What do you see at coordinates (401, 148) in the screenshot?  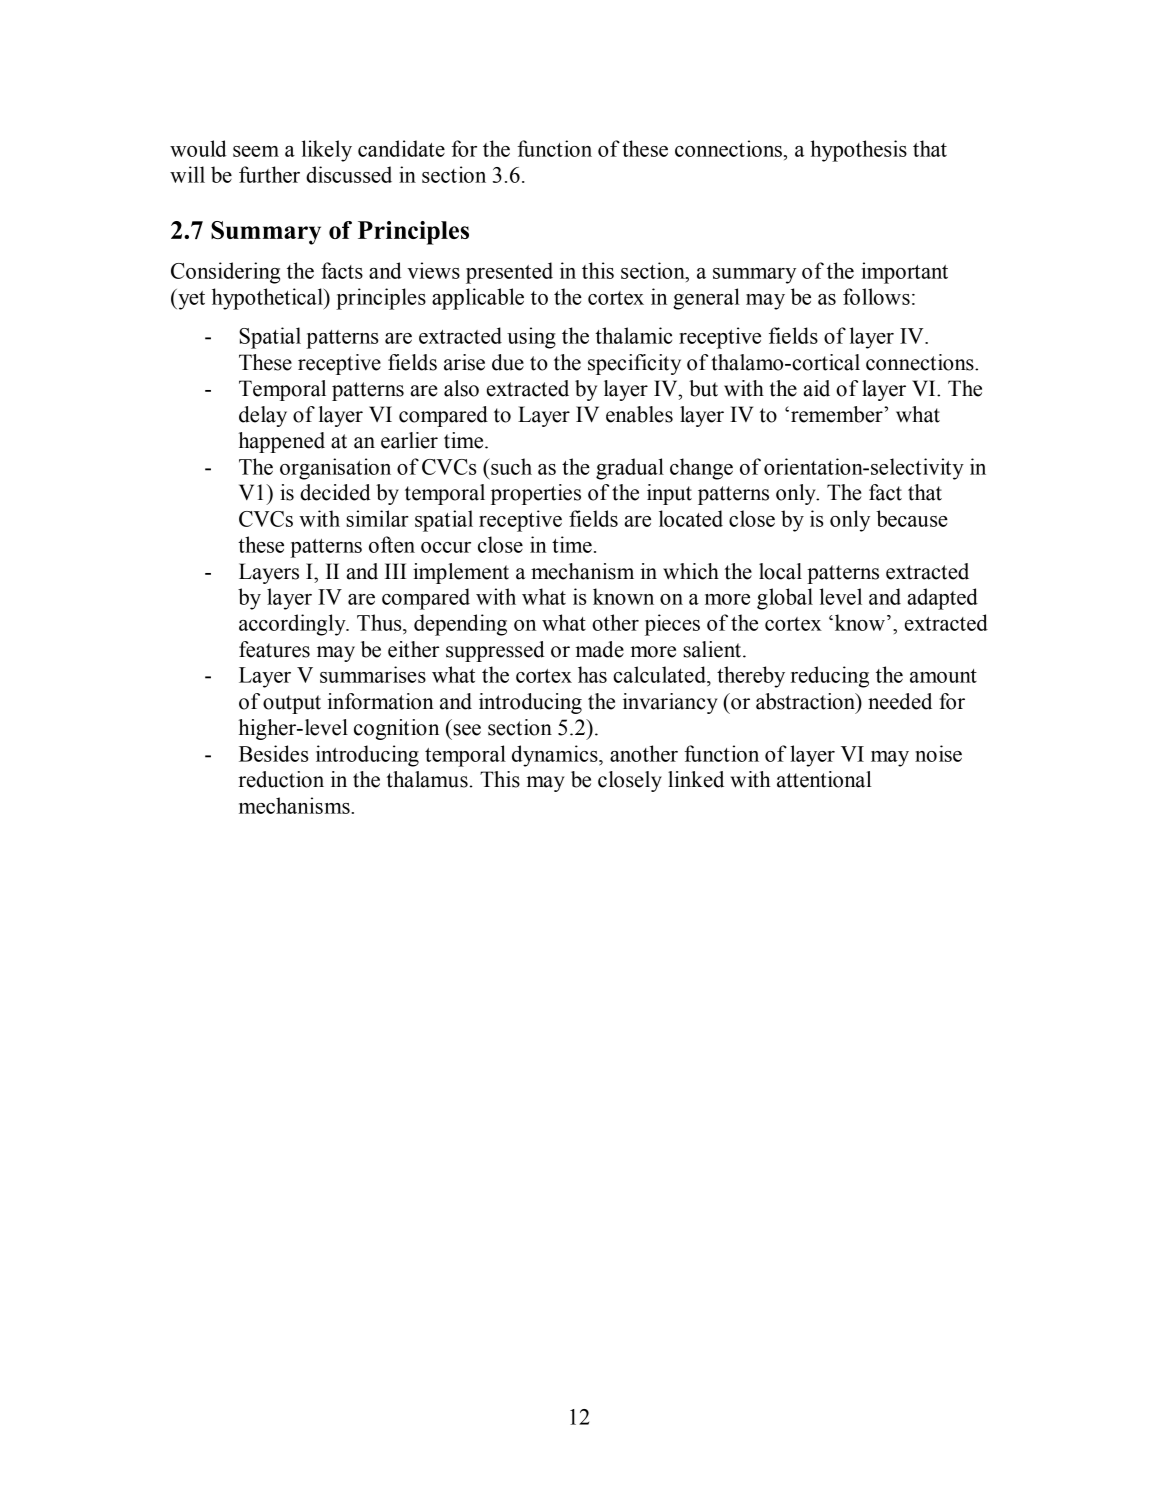 I see `candidate` at bounding box center [401, 148].
